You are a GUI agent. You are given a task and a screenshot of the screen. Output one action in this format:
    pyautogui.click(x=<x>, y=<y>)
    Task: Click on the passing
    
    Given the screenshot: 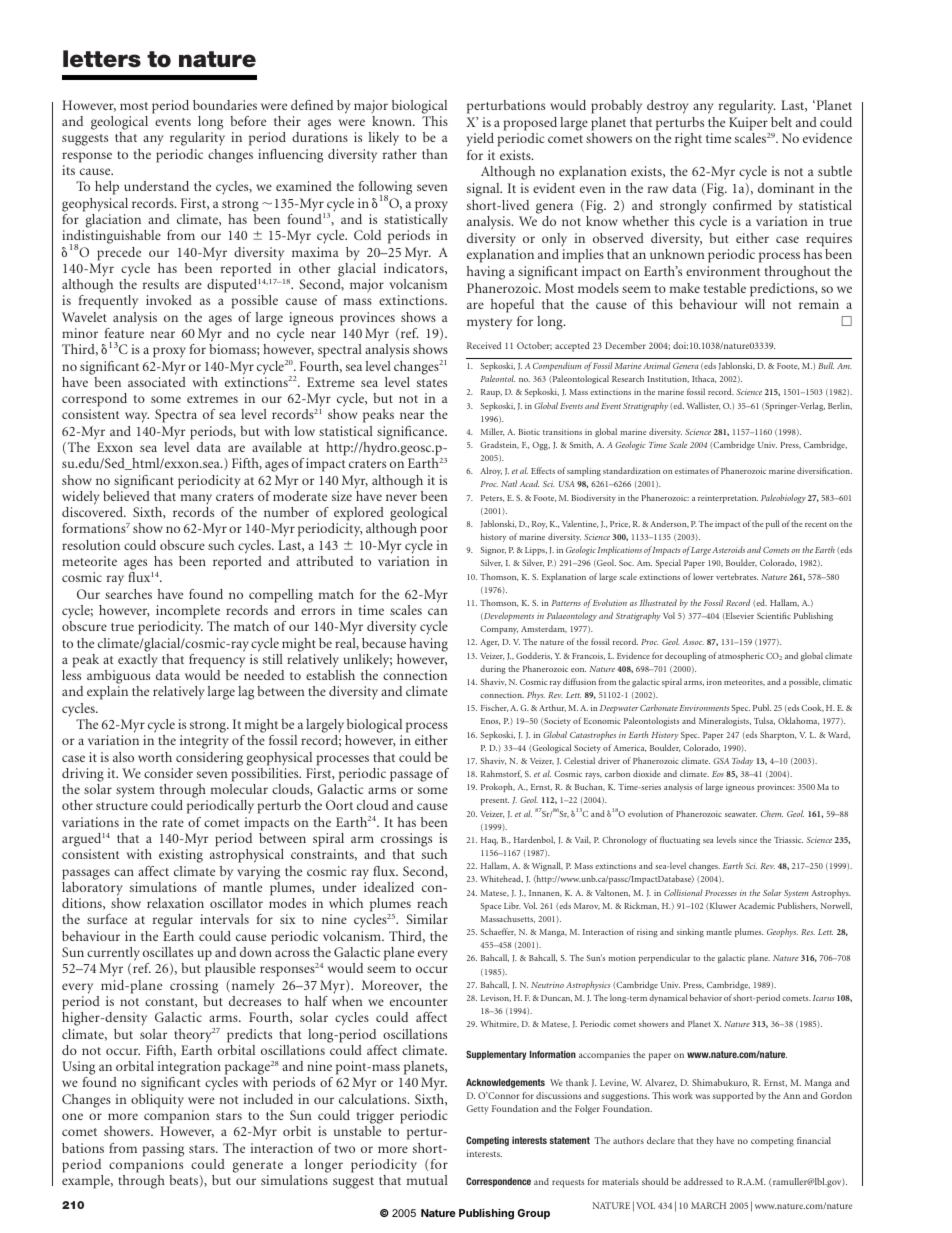 What is the action you would take?
    pyautogui.click(x=163, y=1150)
